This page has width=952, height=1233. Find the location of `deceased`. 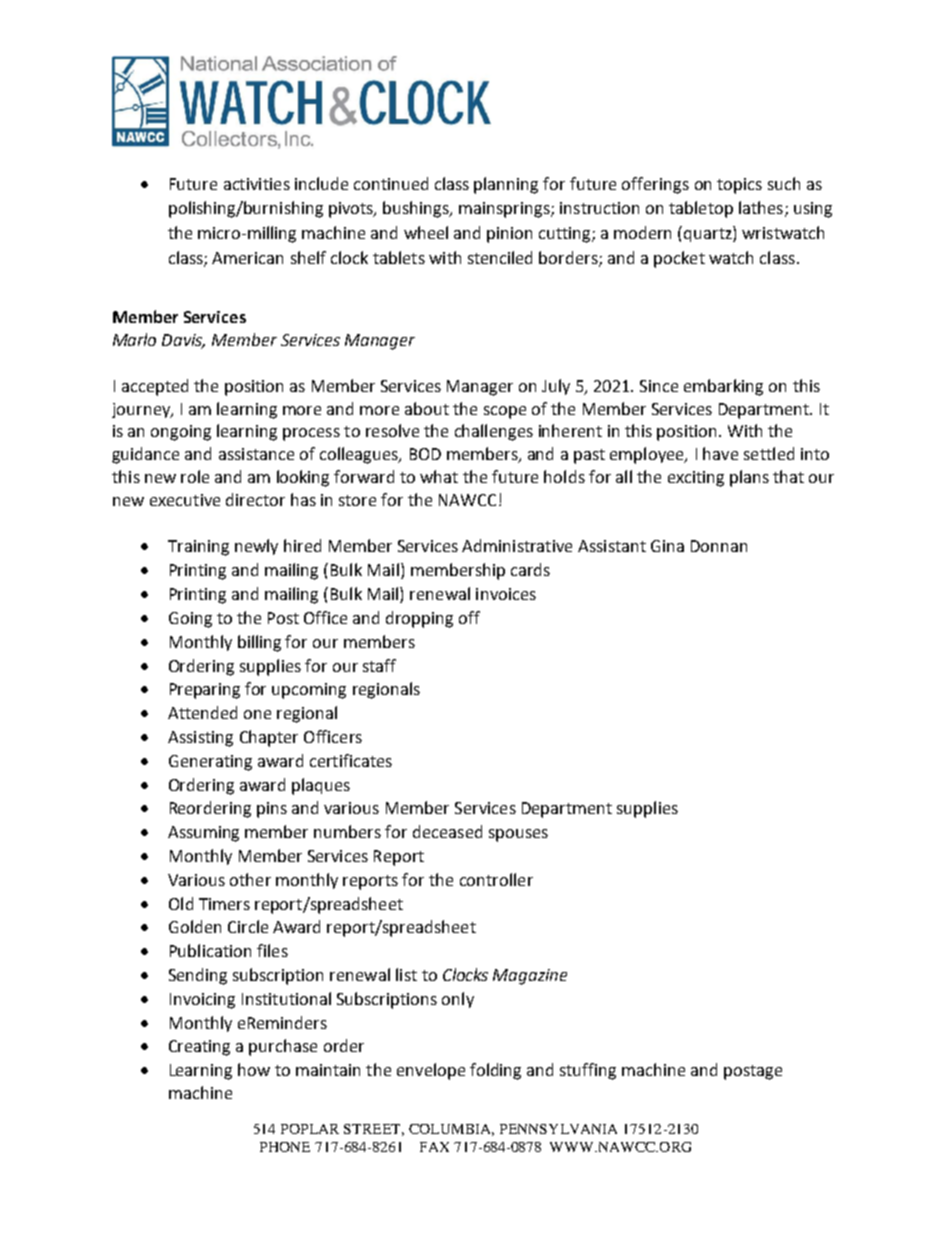

deceased is located at coordinates (447, 831).
